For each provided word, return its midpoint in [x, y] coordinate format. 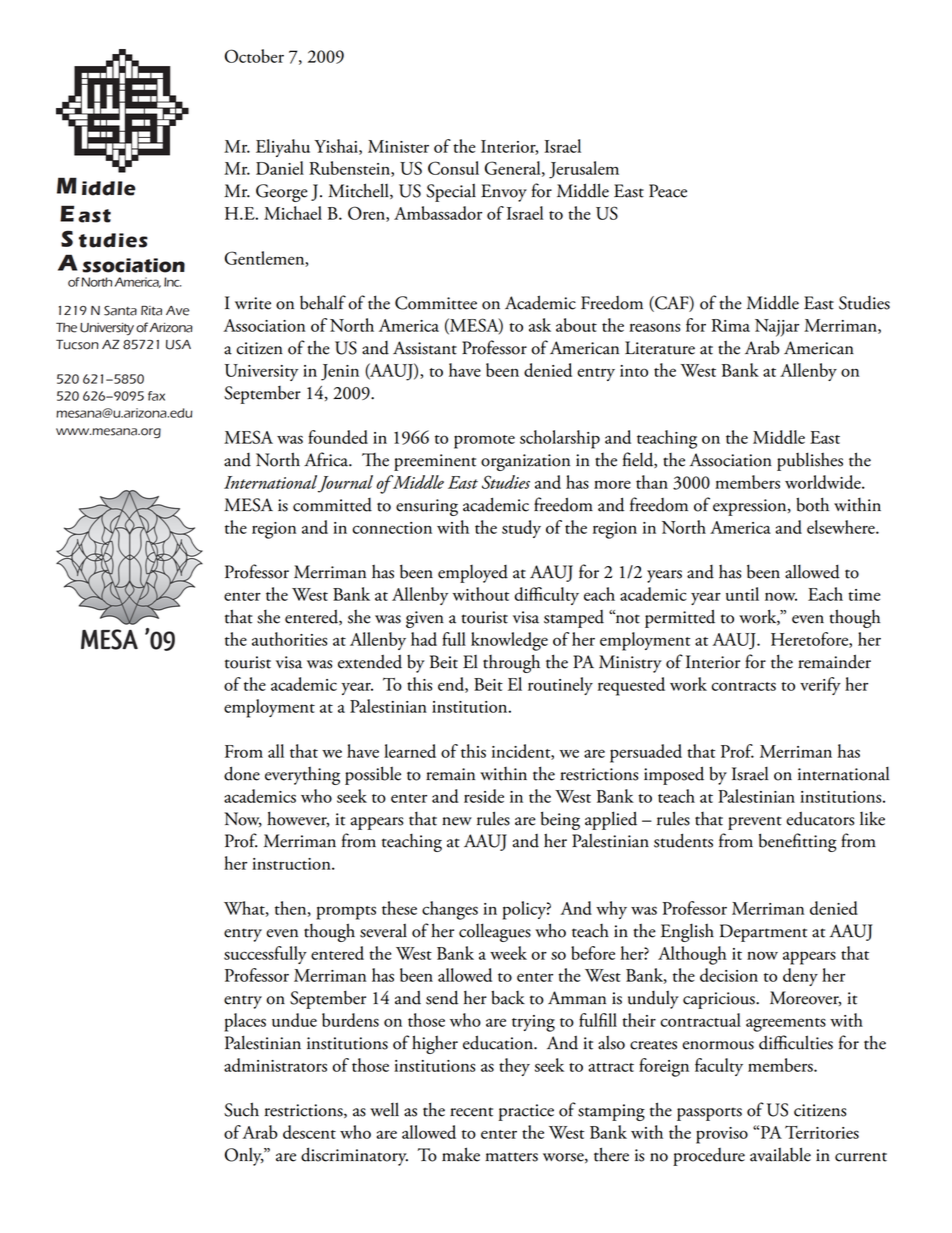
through [511, 663]
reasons [654, 327]
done [242, 773]
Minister [398, 146]
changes [450, 910]
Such [241, 1109]
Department [763, 933]
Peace [668, 191]
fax [156, 396]
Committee [436, 303]
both [812, 504]
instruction [292, 864]
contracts [744, 686]
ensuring [427, 507]
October [254, 56]
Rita [151, 311]
